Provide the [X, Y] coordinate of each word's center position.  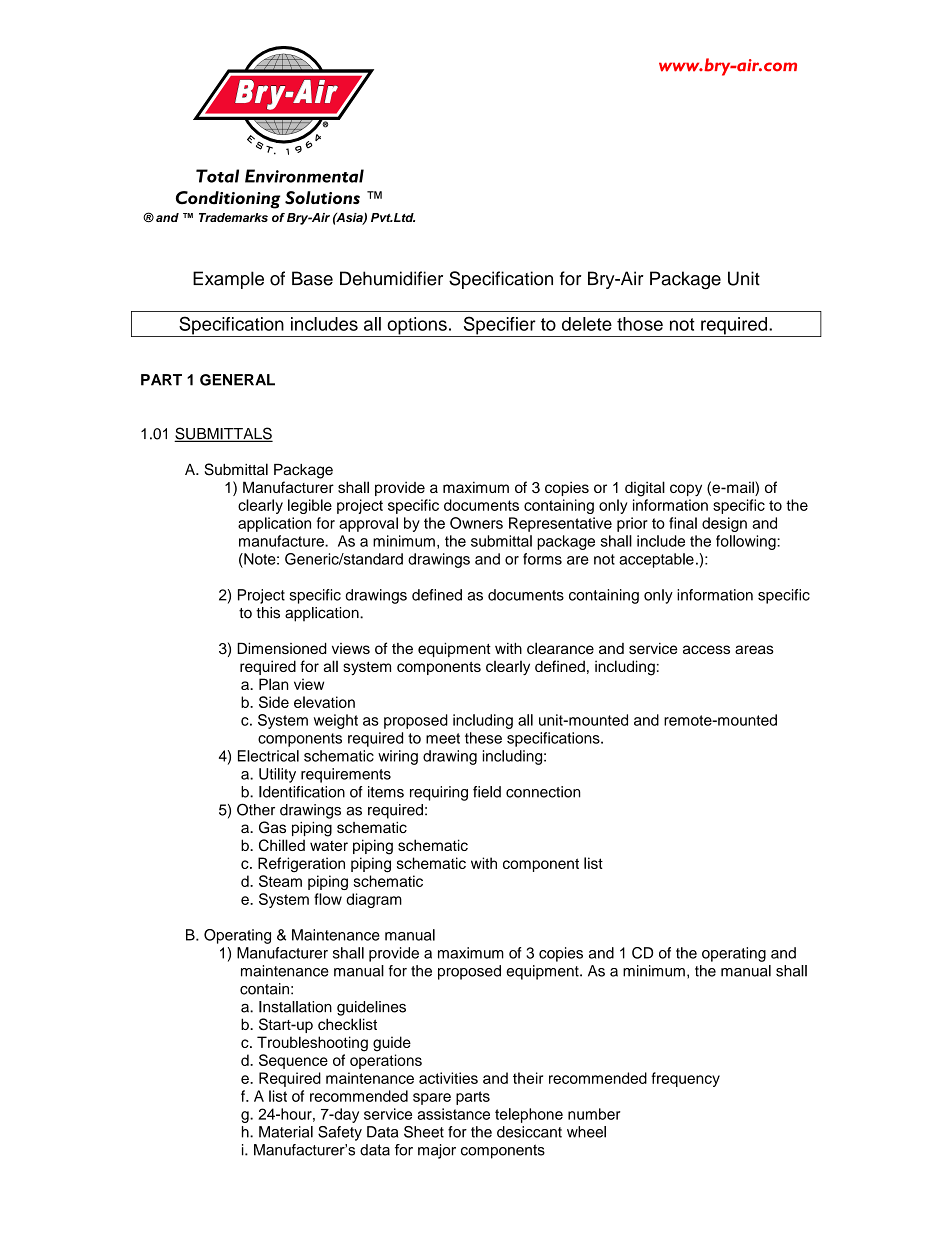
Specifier [499, 326]
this [268, 613]
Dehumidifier [391, 278]
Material [286, 1132]
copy [686, 490]
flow [328, 899]
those [640, 324]
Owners [476, 523]
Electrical [268, 756]
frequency [685, 1079]
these [483, 738]
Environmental [304, 176]
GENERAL [237, 380]
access [706, 649]
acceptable [656, 560]
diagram [374, 900]
